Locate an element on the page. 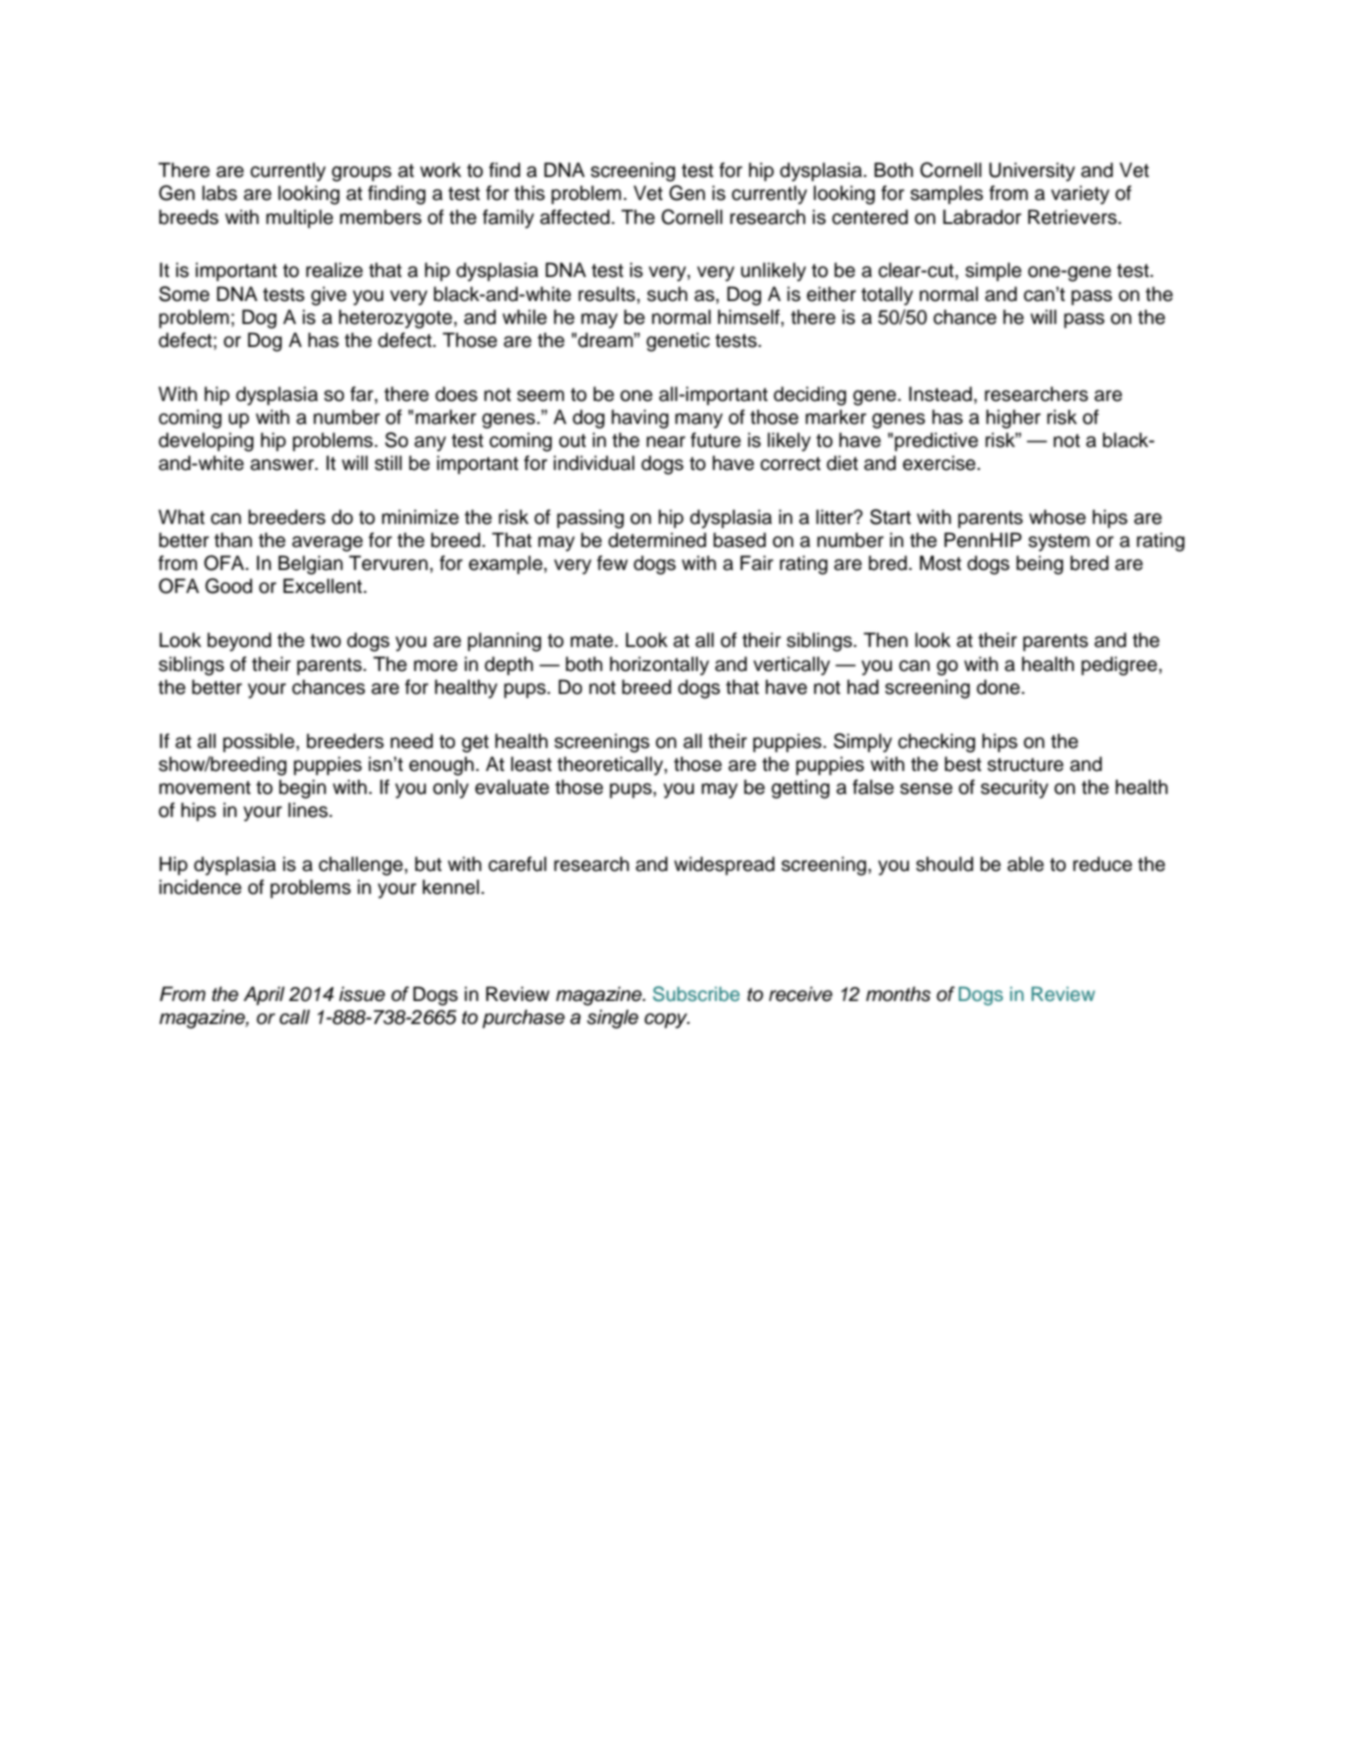  April is located at coordinates (264, 995).
